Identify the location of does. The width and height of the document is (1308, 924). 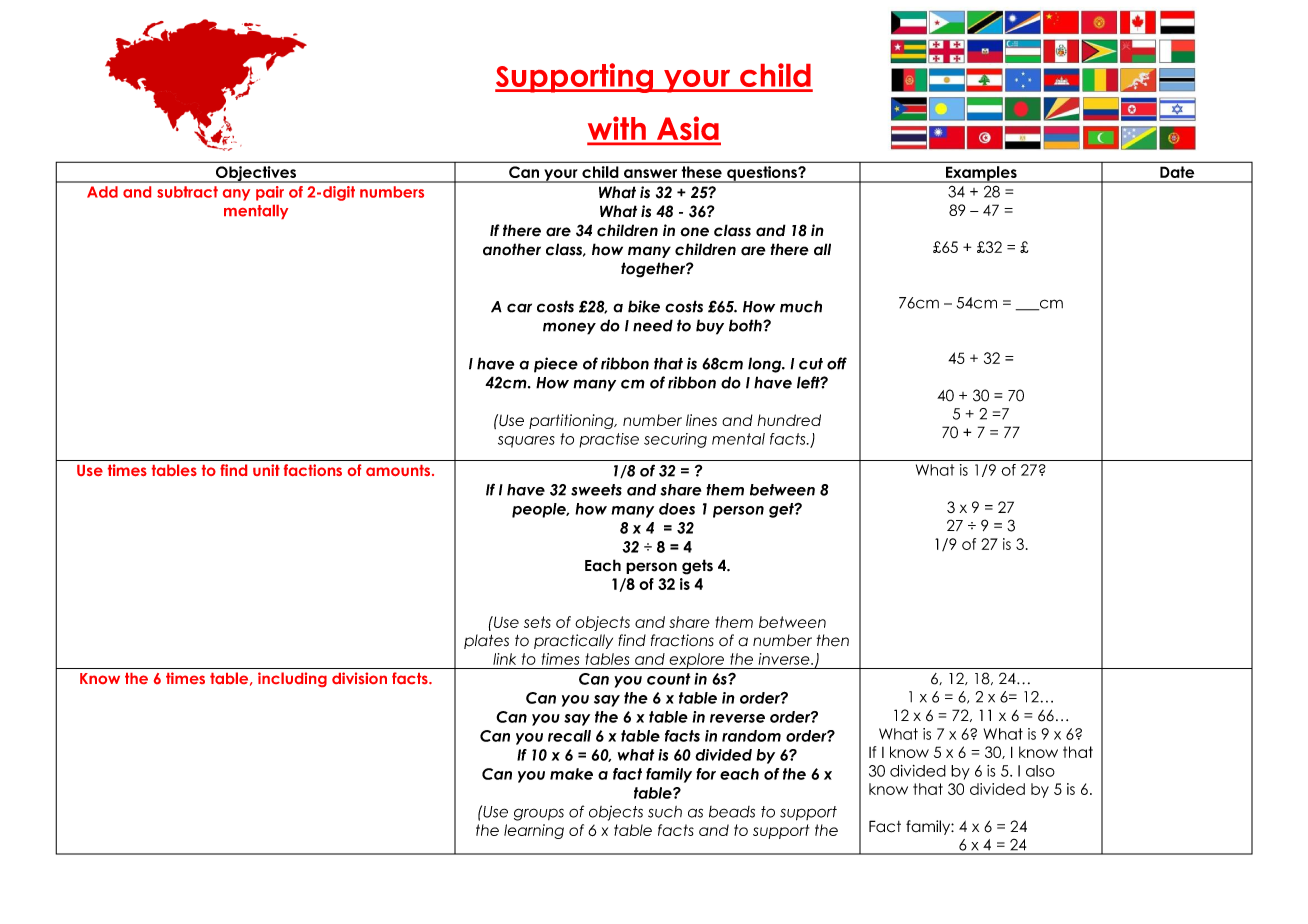
(677, 509).
